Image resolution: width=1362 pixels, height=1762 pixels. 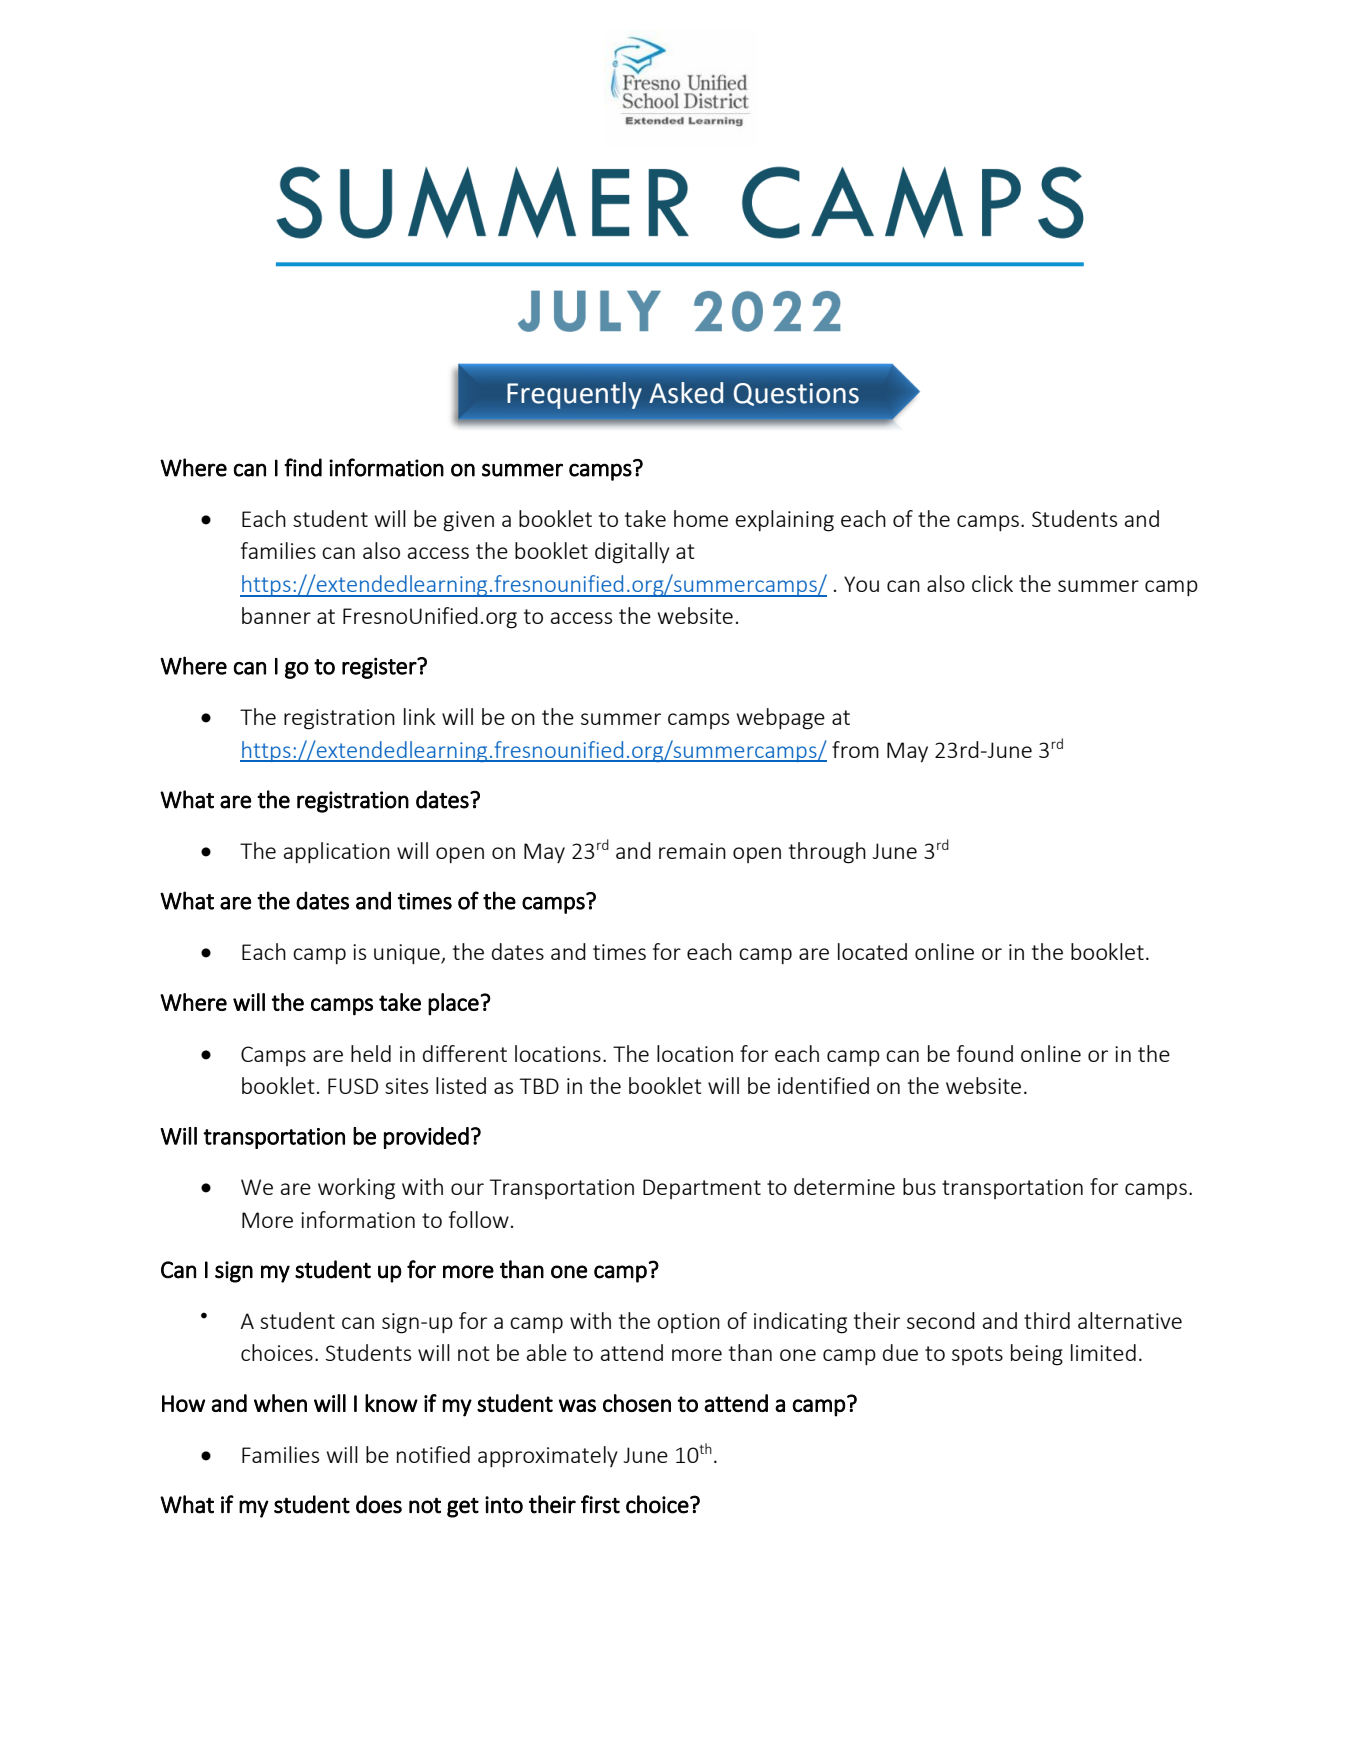 I want to click on does, so click(x=379, y=1504).
